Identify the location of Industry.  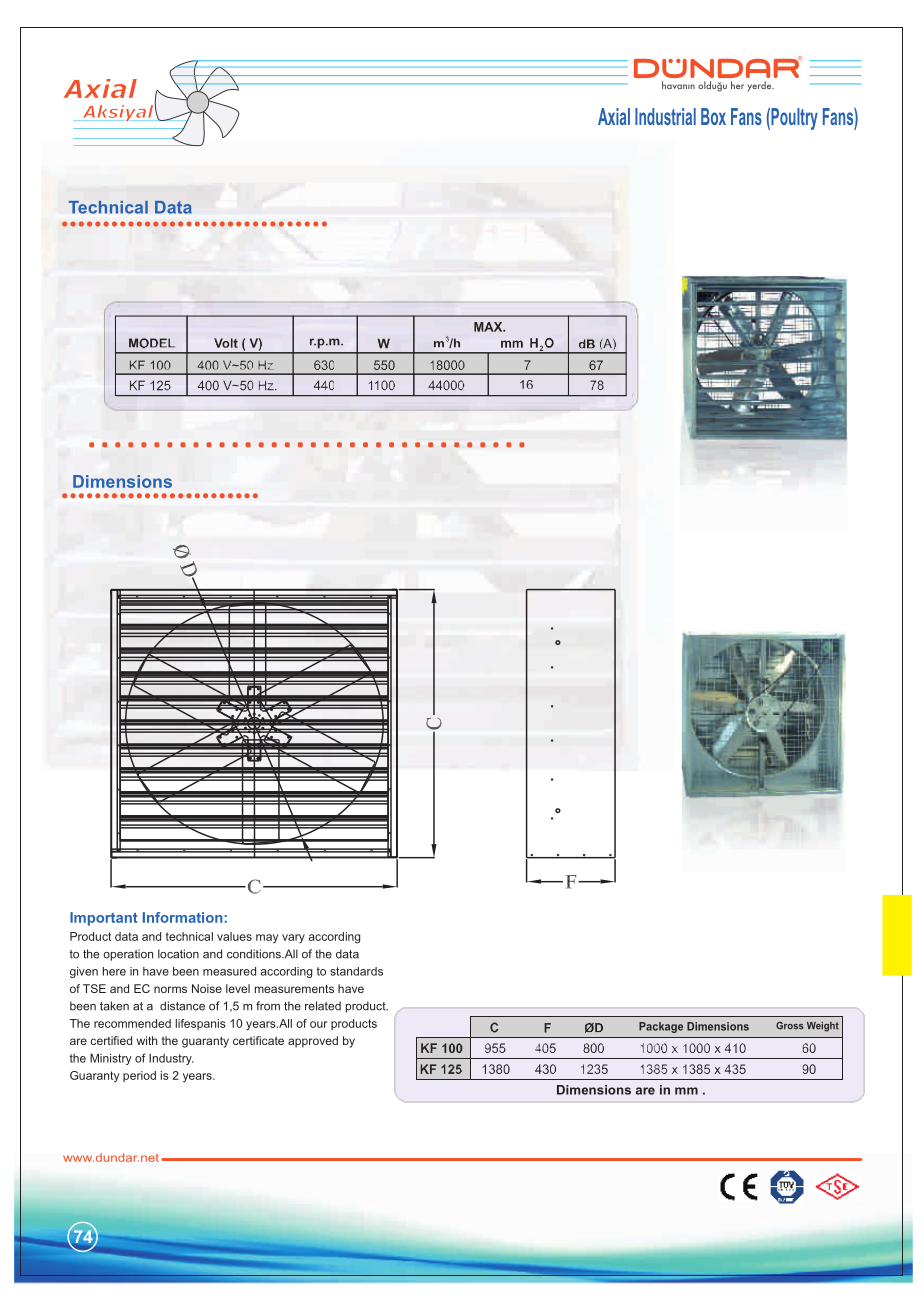
(171, 1059).
